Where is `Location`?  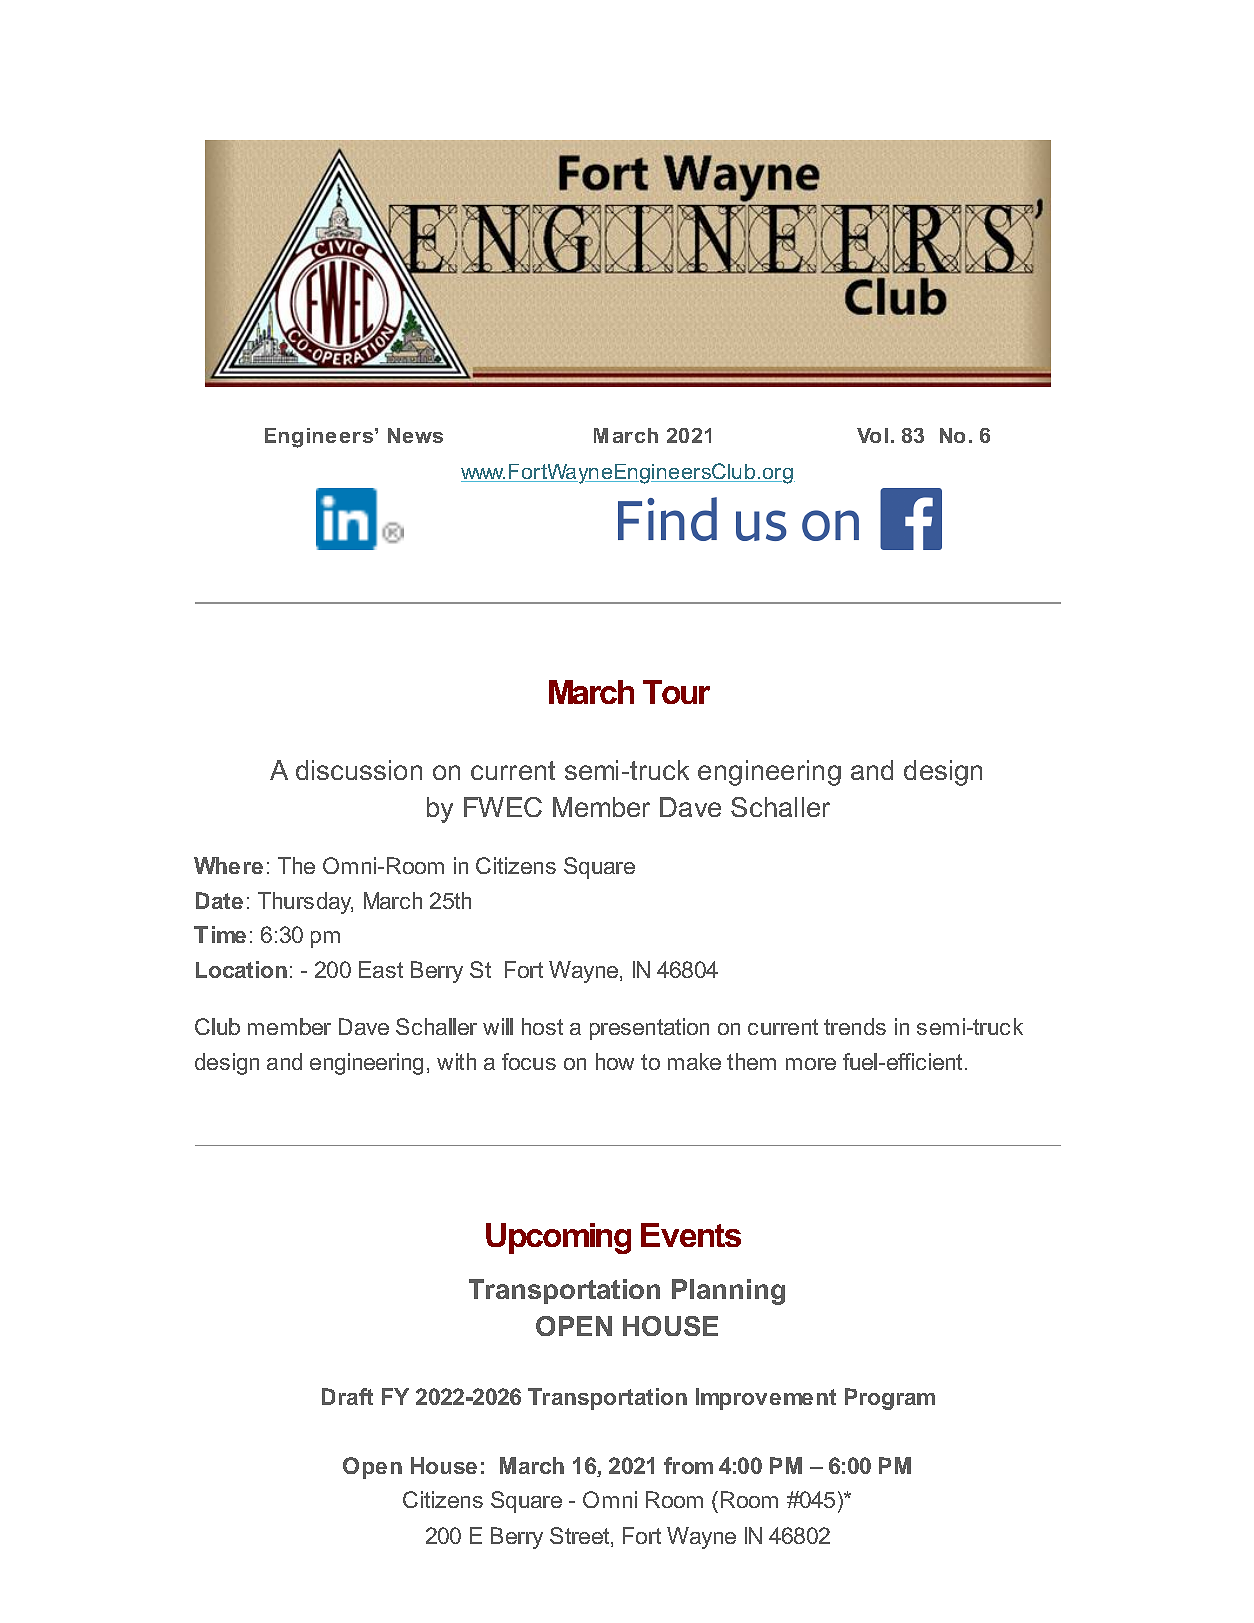 Location is located at coordinates (241, 969).
